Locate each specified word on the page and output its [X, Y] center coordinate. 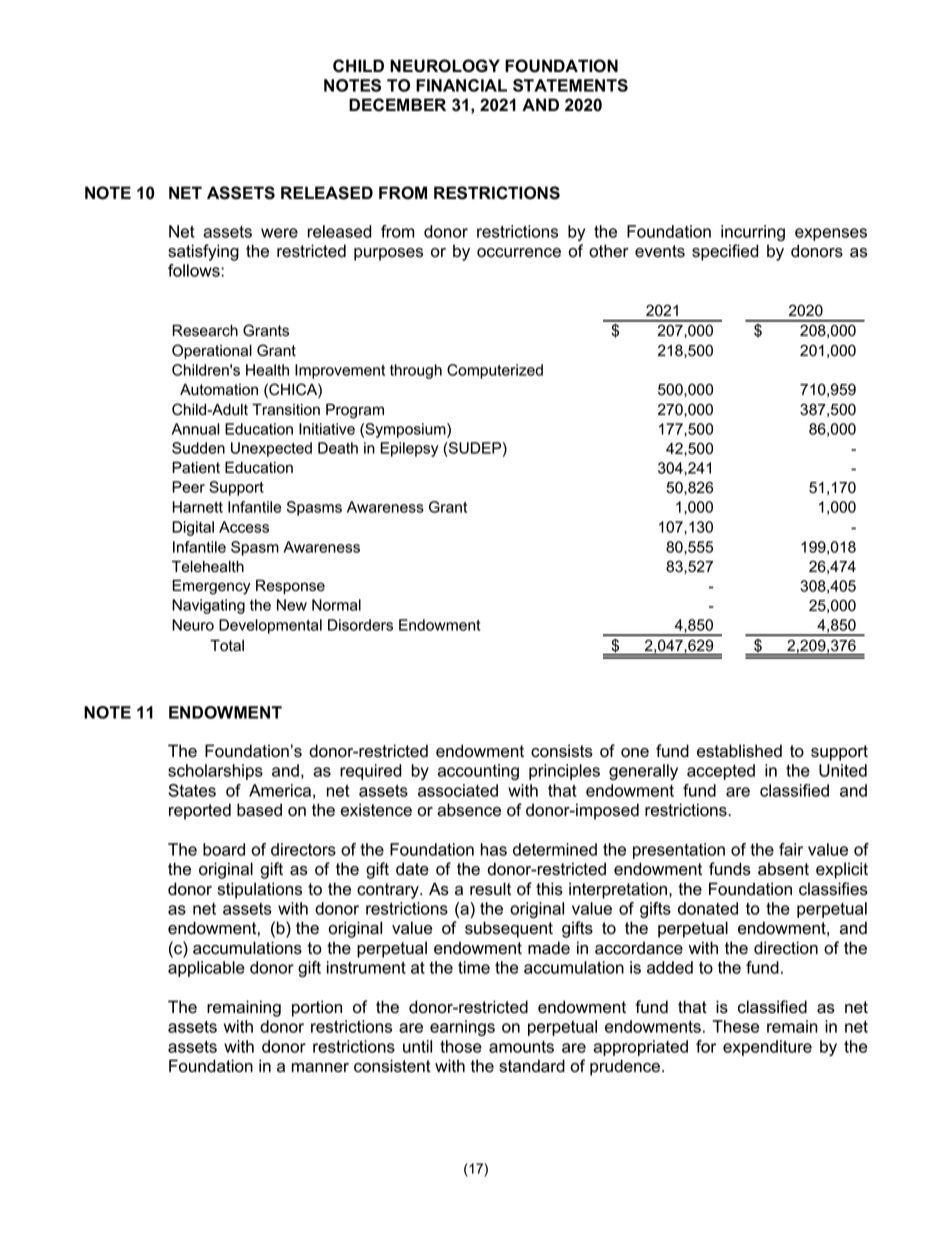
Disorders [360, 625]
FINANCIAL [461, 85]
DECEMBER [397, 105]
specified [725, 252]
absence [469, 810]
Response [290, 586]
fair [791, 849]
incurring [753, 233]
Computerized [495, 371]
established [739, 751]
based [259, 810]
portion [317, 1008]
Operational [212, 351]
